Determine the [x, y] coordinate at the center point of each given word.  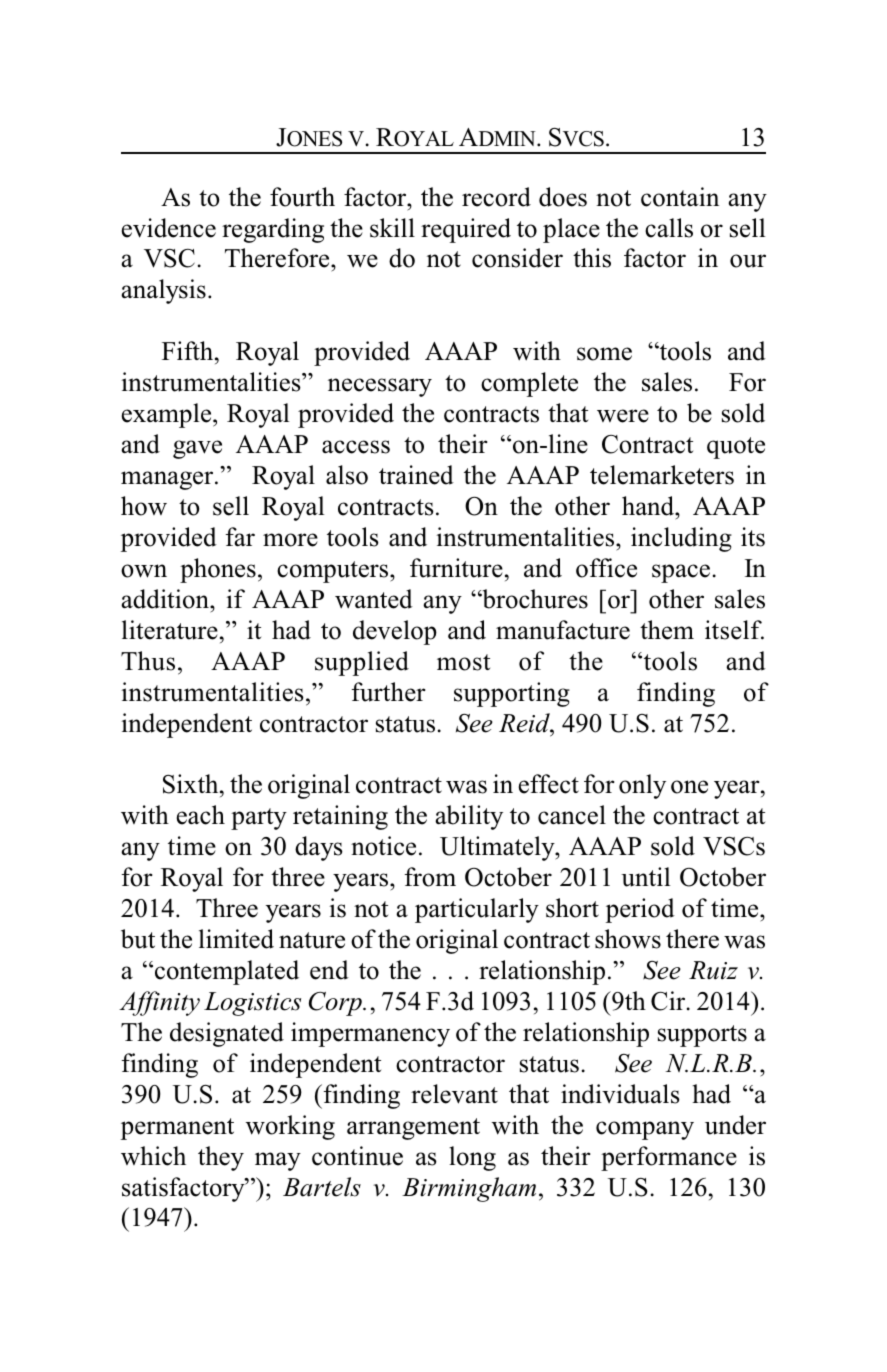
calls [669, 228]
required [466, 230]
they [221, 1158]
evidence [168, 228]
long [472, 1158]
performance [669, 1158]
